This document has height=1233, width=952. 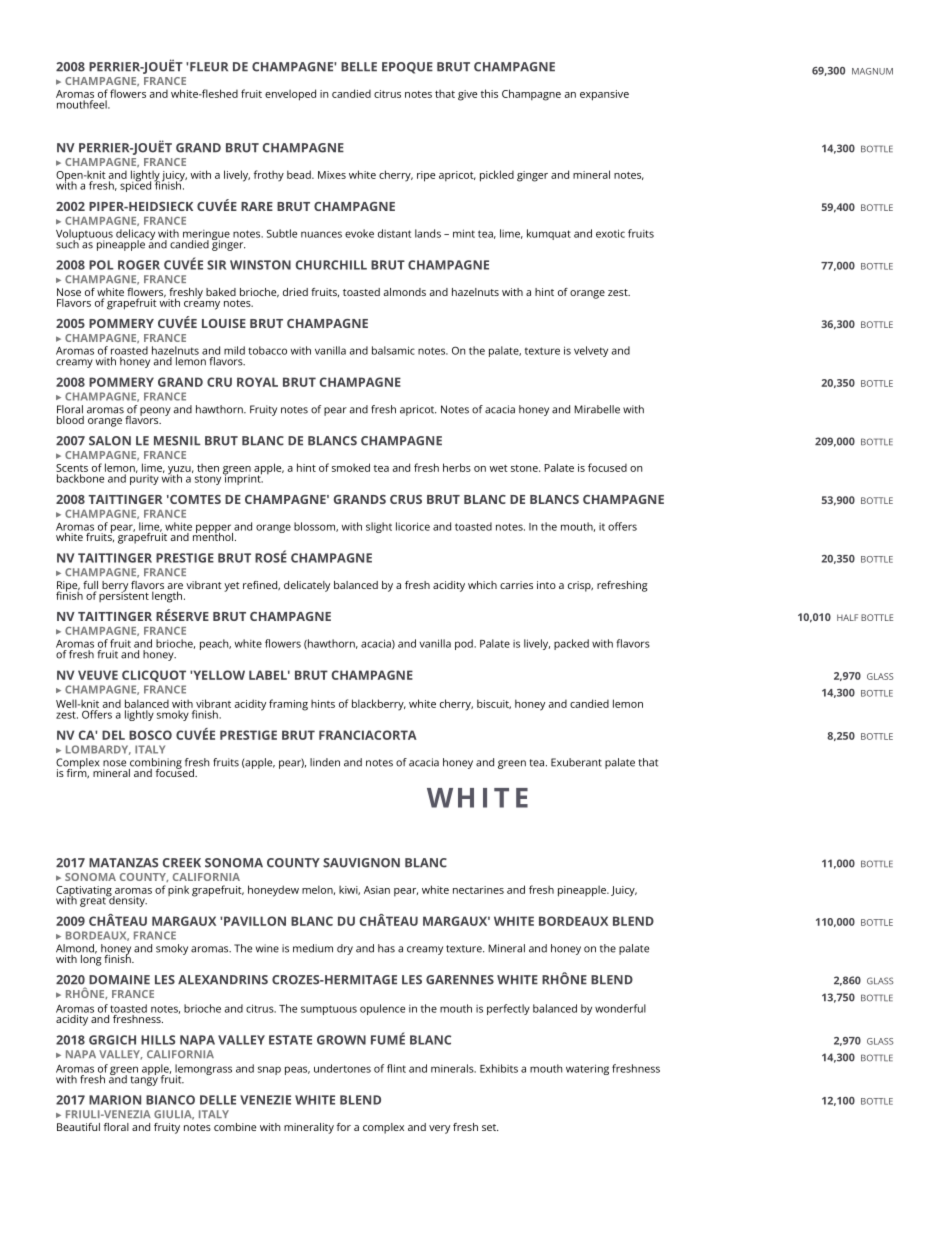 What do you see at coordinates (872, 71) in the document?
I see `MAGNUM` at bounding box center [872, 71].
